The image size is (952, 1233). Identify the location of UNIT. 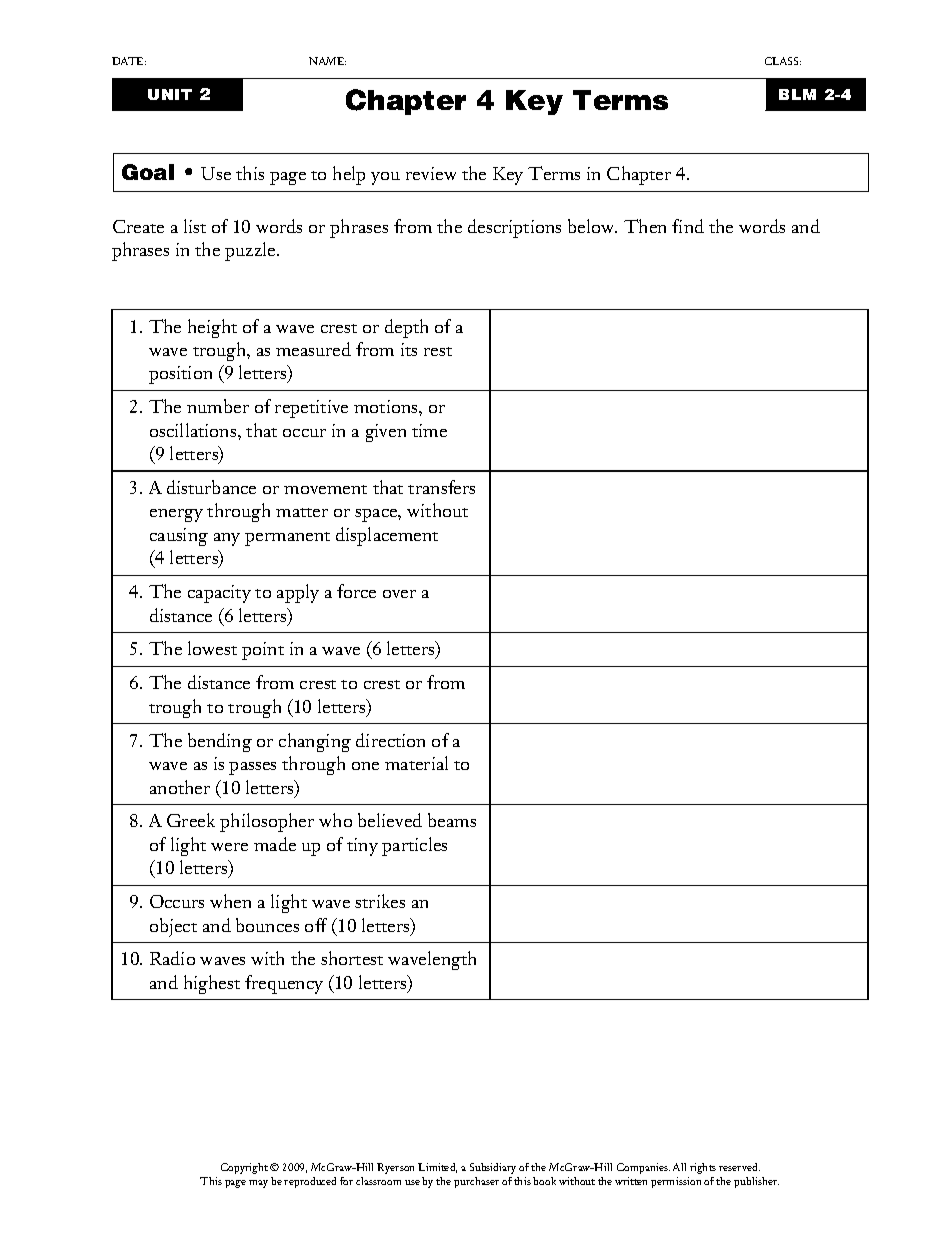
(170, 94).
